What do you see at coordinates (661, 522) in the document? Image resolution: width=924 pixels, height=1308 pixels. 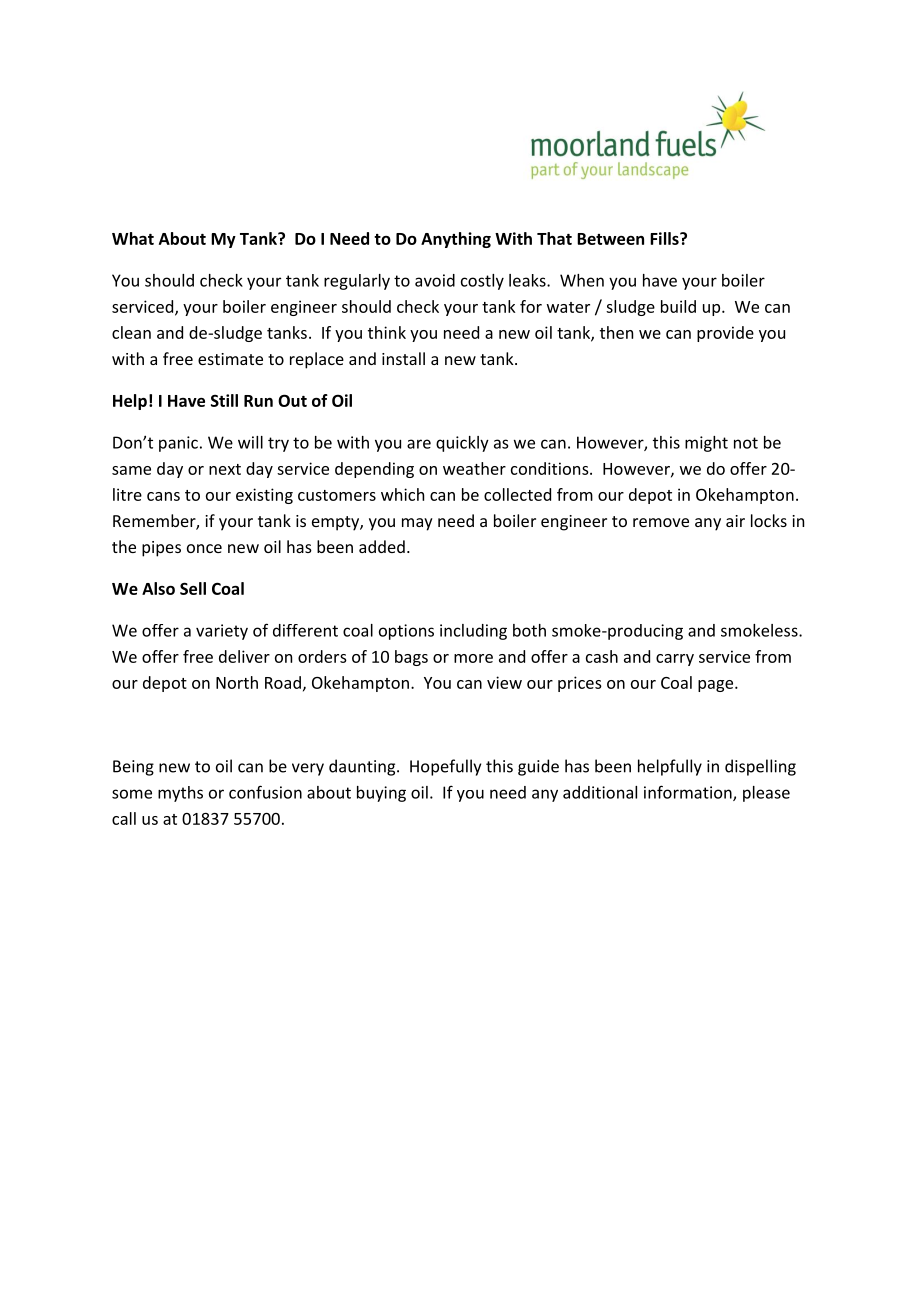 I see `remove` at bounding box center [661, 522].
